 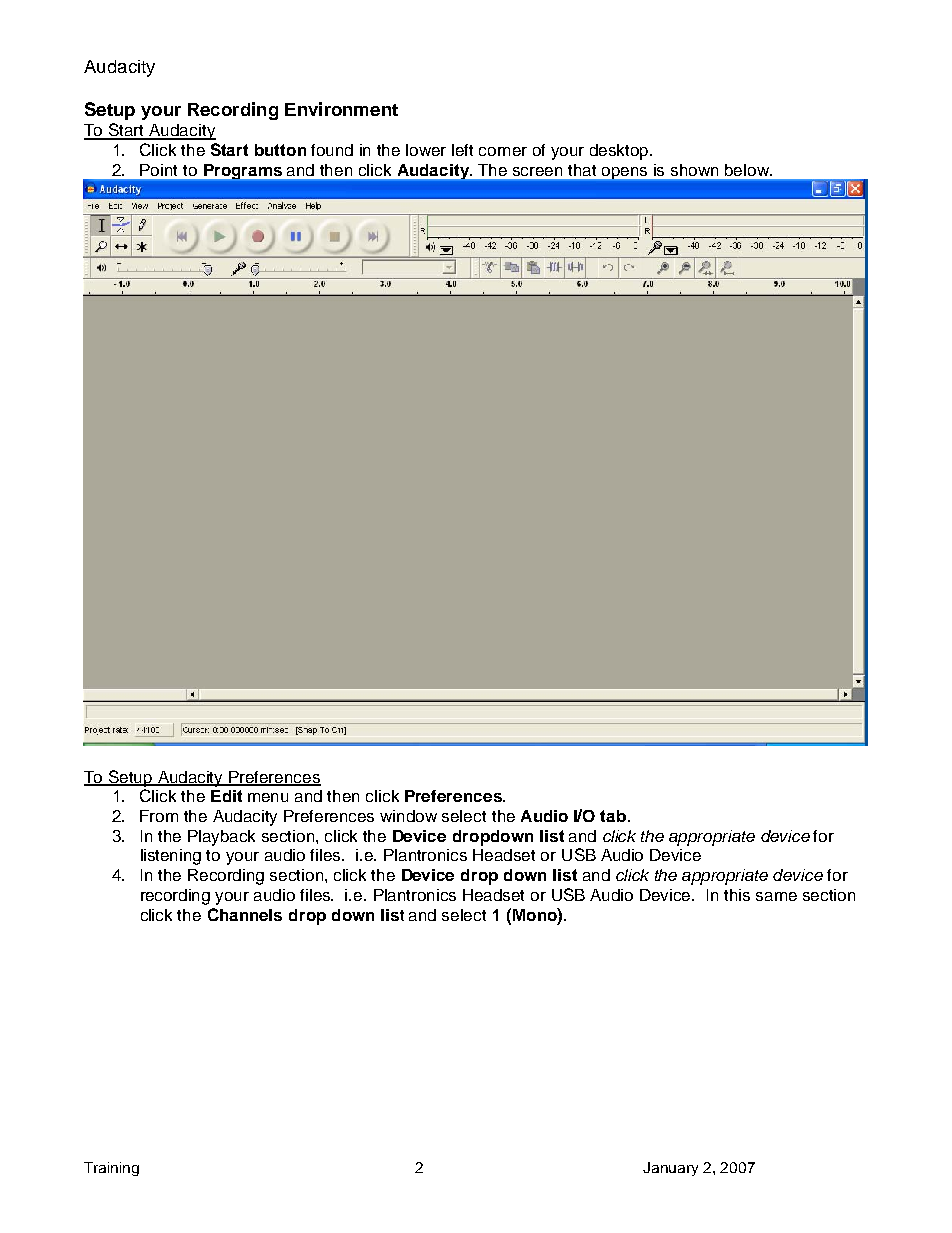 I want to click on found, so click(x=332, y=150).
